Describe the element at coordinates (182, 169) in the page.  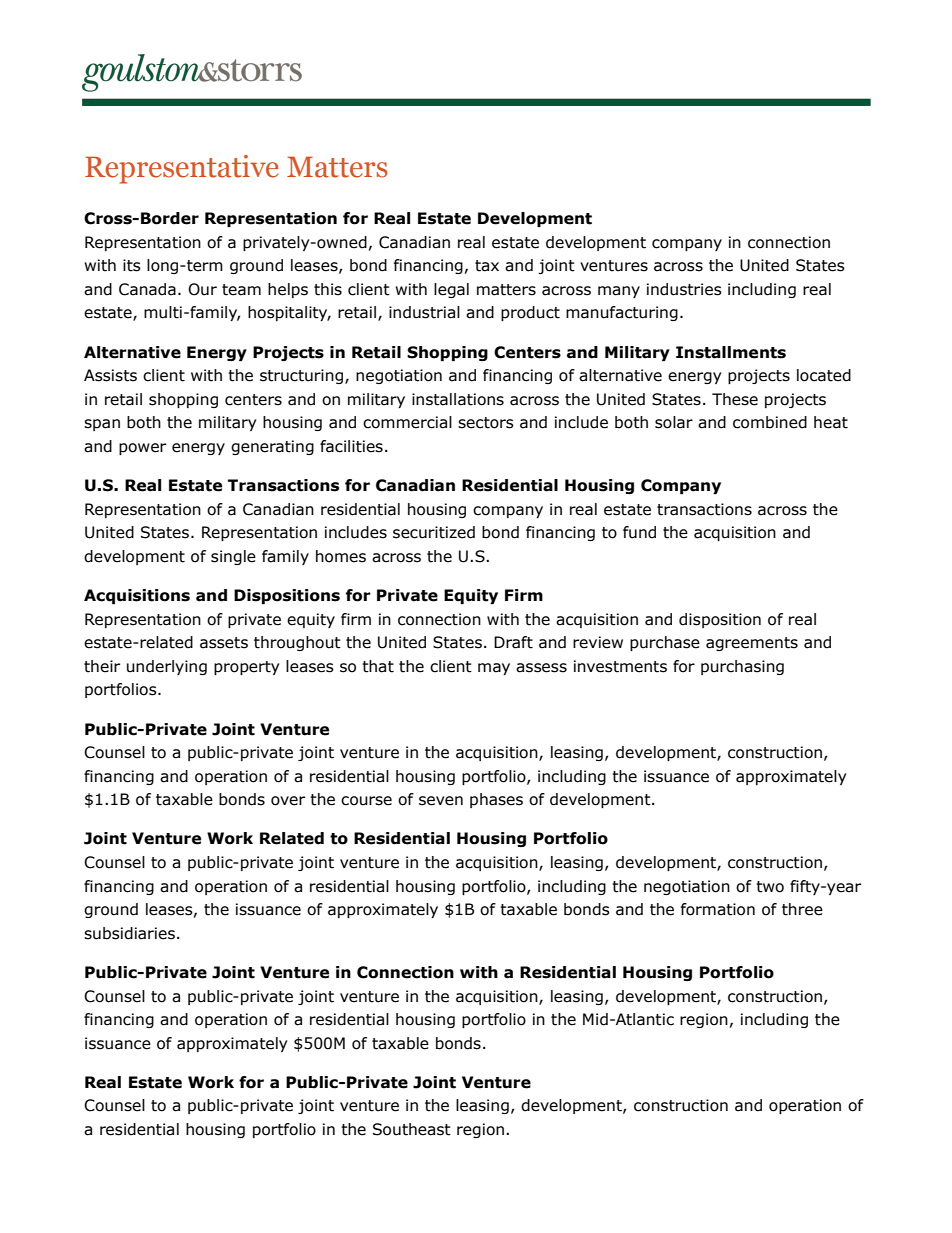
I see `Representative` at that location.
